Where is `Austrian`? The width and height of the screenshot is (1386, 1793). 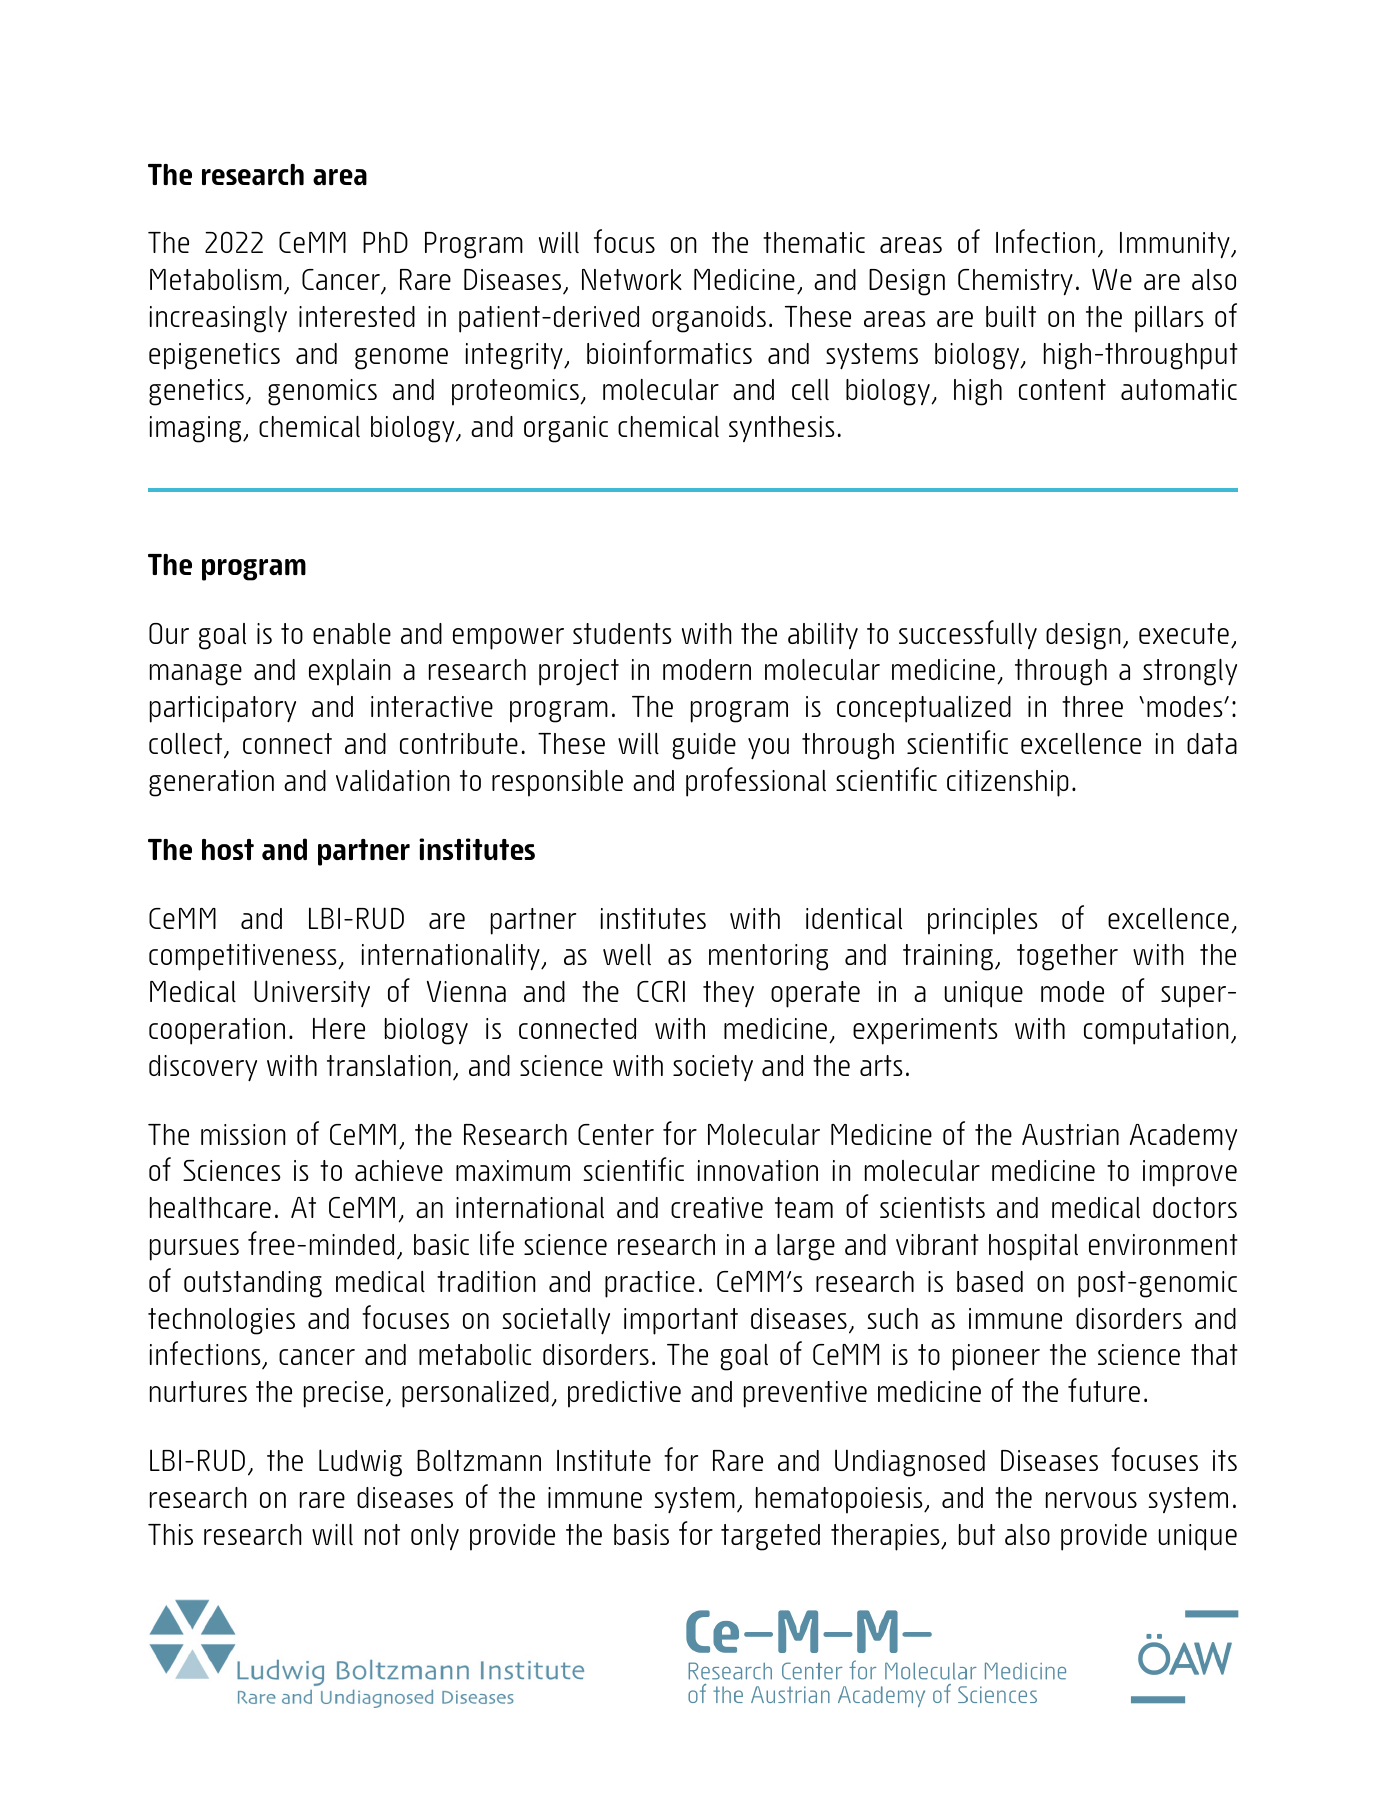
Austrian is located at coordinates (1070, 1134).
